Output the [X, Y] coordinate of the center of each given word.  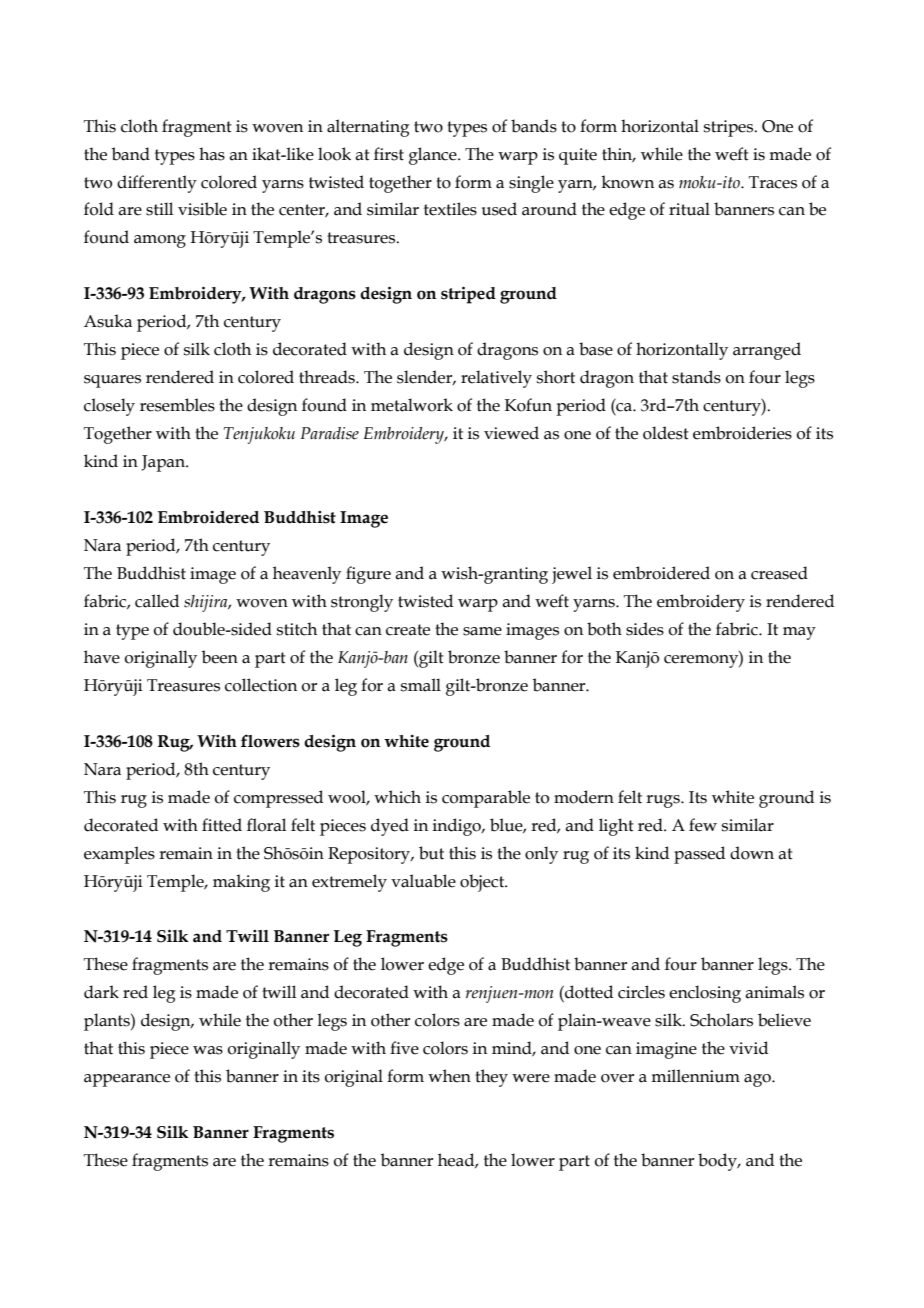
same [482, 631]
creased [779, 573]
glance [434, 156]
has [212, 154]
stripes [730, 128]
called [157, 601]
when [449, 1076]
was [208, 1050]
